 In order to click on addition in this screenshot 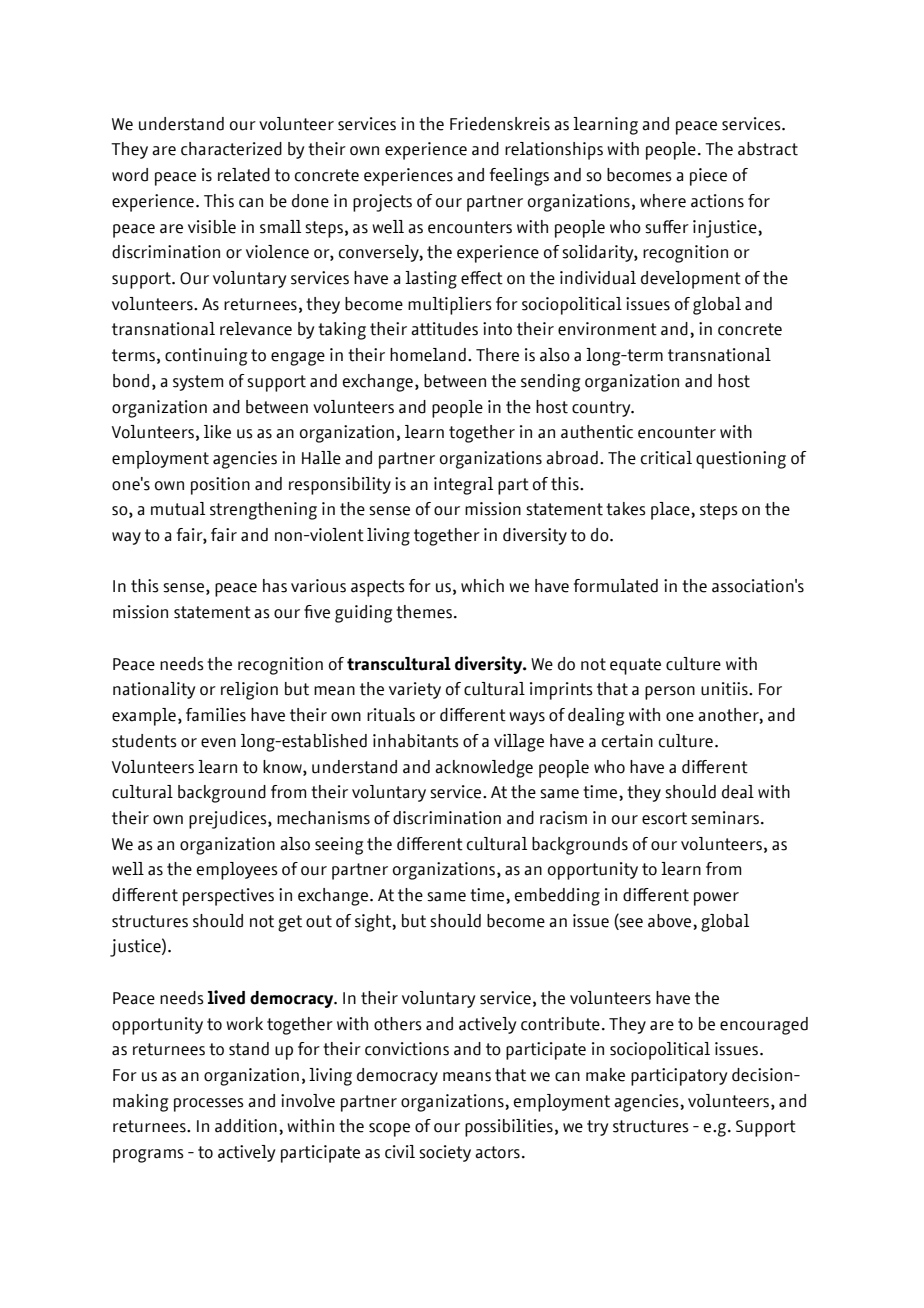, I will do `click(246, 1126)`.
